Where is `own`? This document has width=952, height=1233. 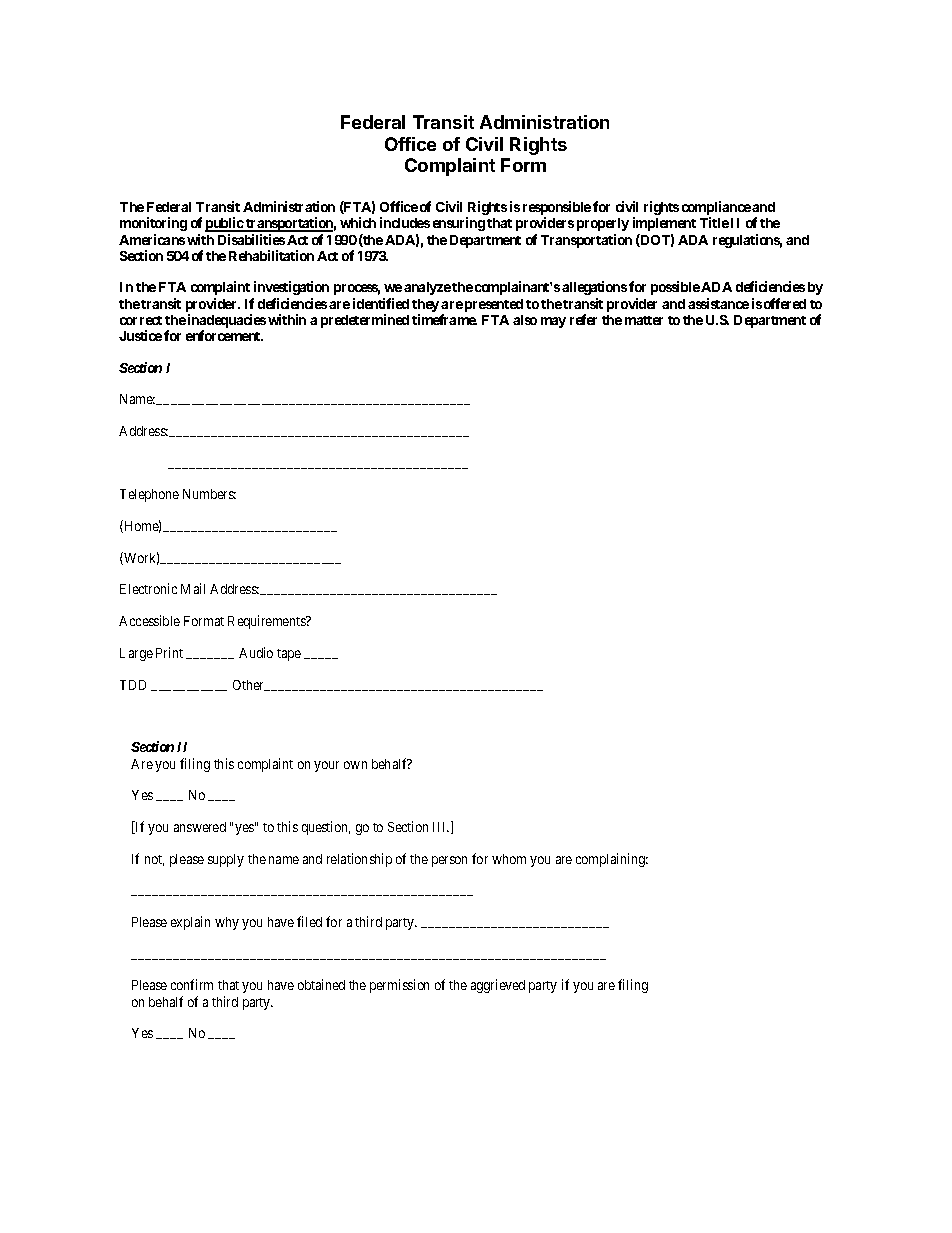 own is located at coordinates (355, 765).
